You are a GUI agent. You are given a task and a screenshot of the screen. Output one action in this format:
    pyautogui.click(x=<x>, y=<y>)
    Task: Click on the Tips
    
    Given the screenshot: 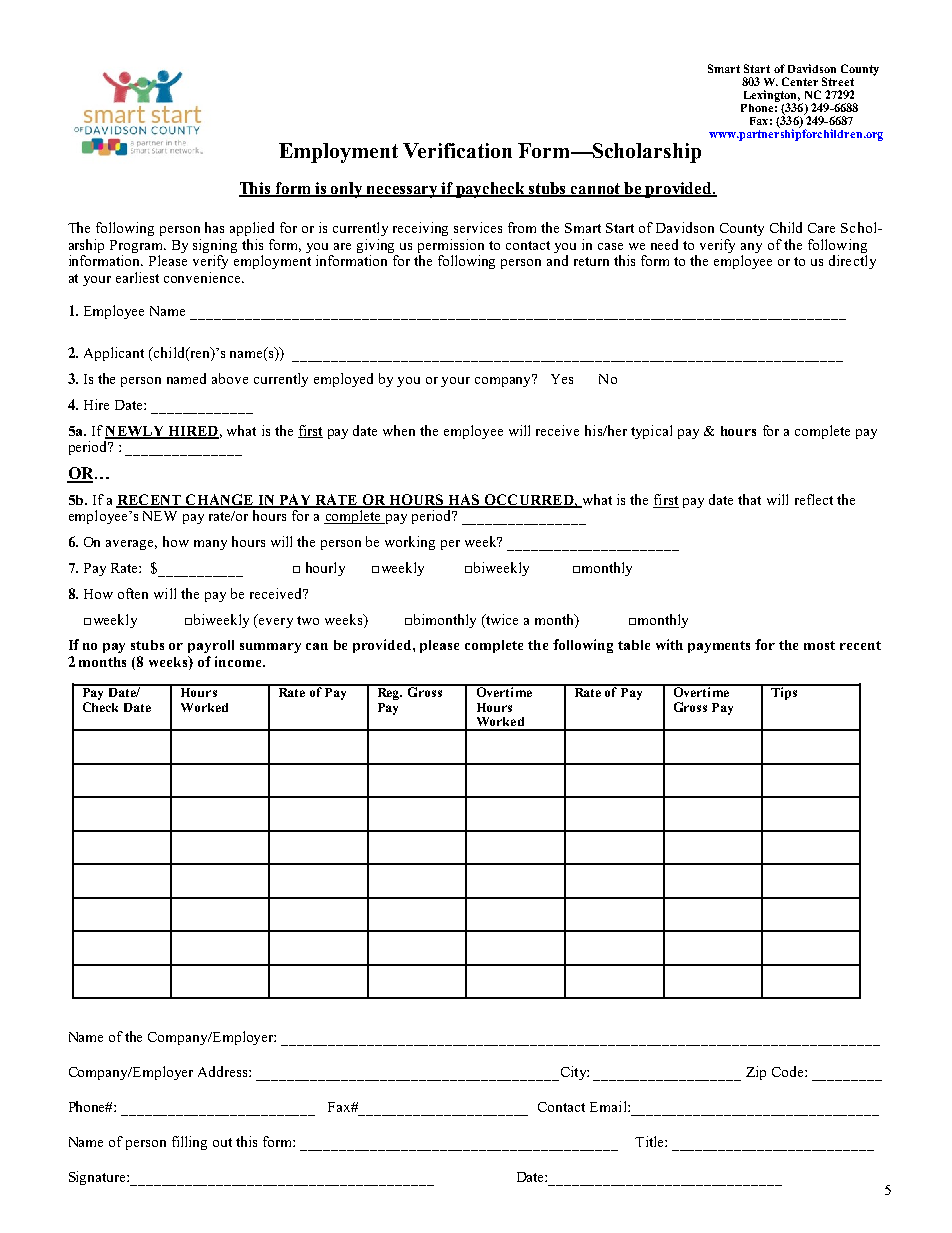 What is the action you would take?
    pyautogui.click(x=784, y=692)
